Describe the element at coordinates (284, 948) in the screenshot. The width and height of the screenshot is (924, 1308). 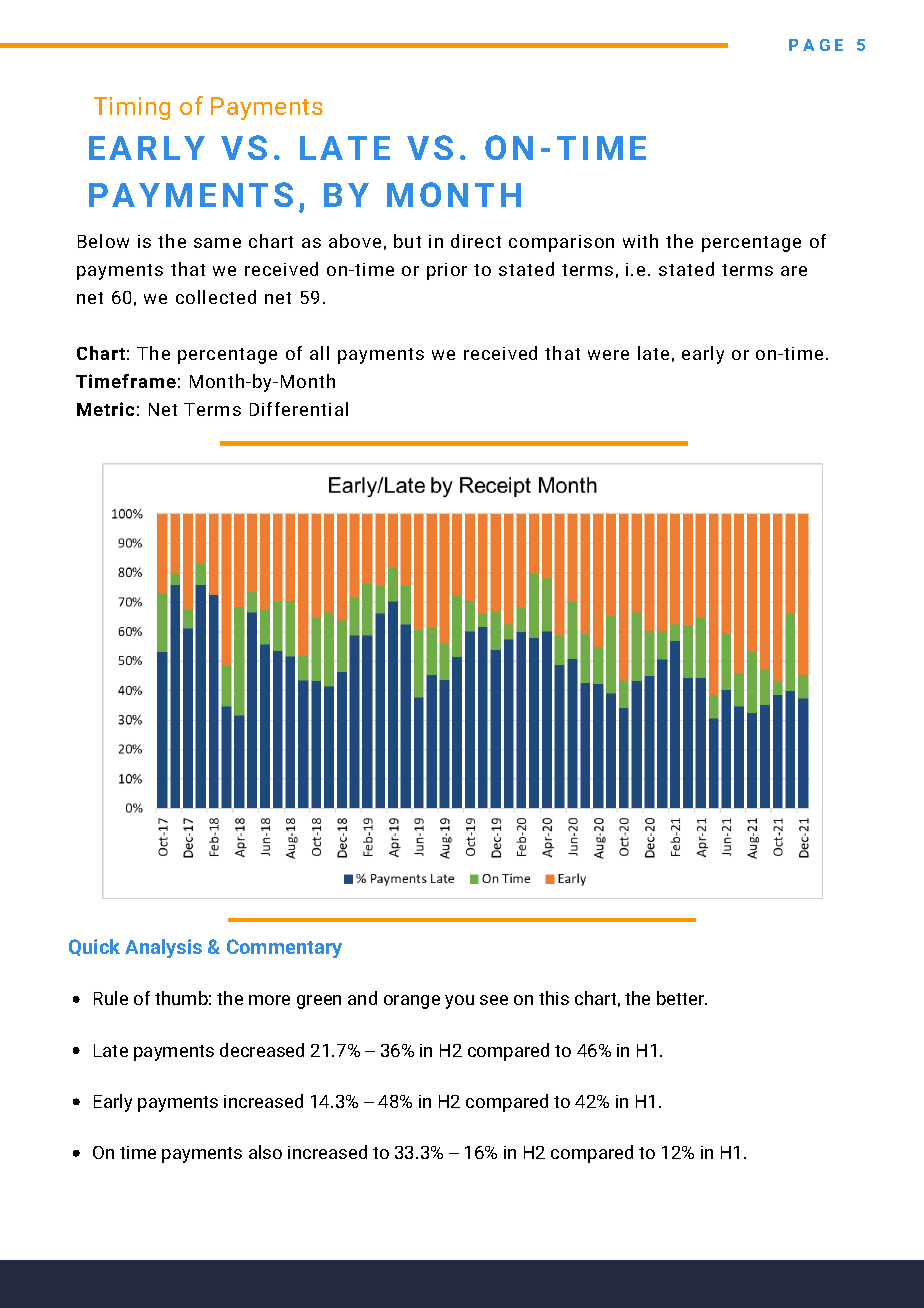
I see `Commentary` at that location.
